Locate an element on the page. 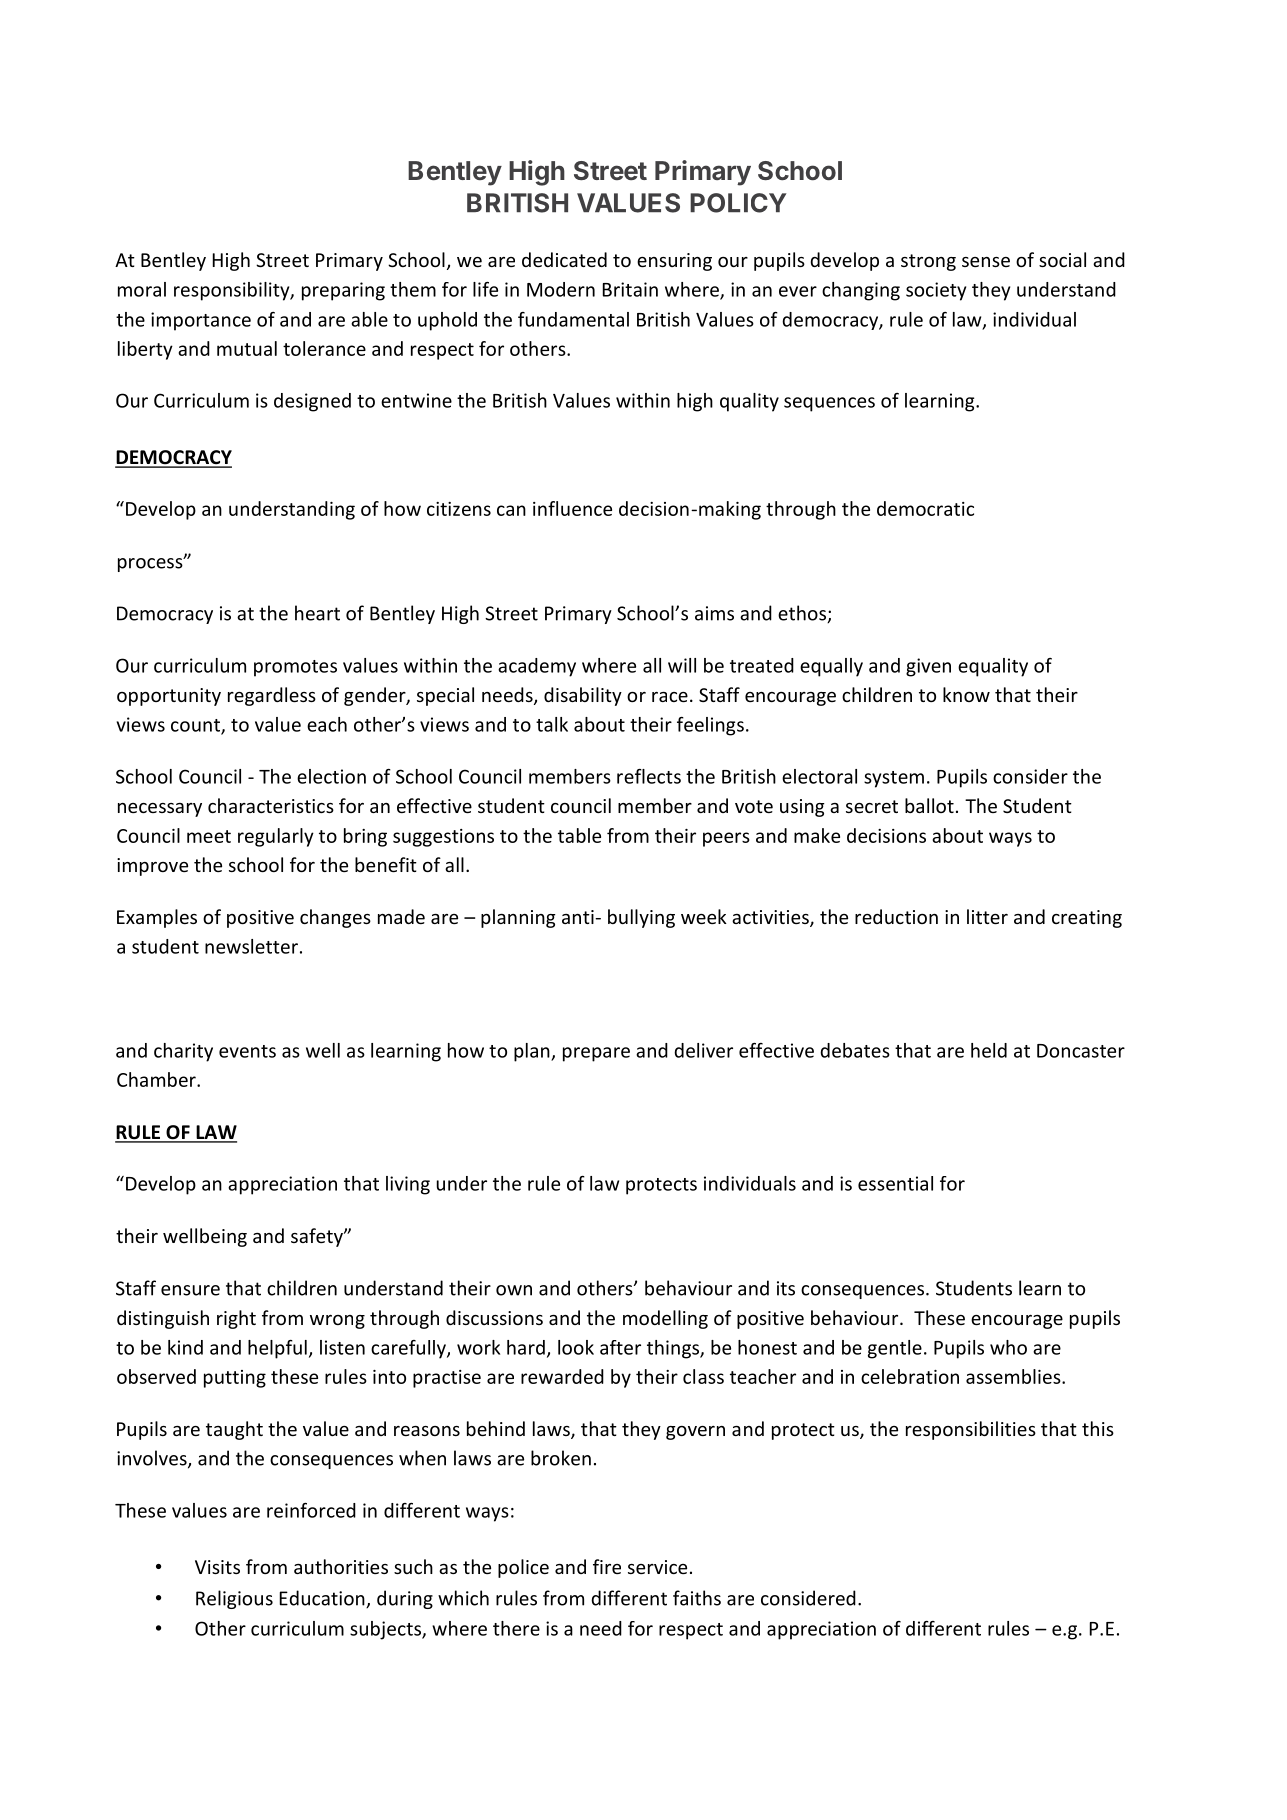  dedicated is located at coordinates (564, 259).
